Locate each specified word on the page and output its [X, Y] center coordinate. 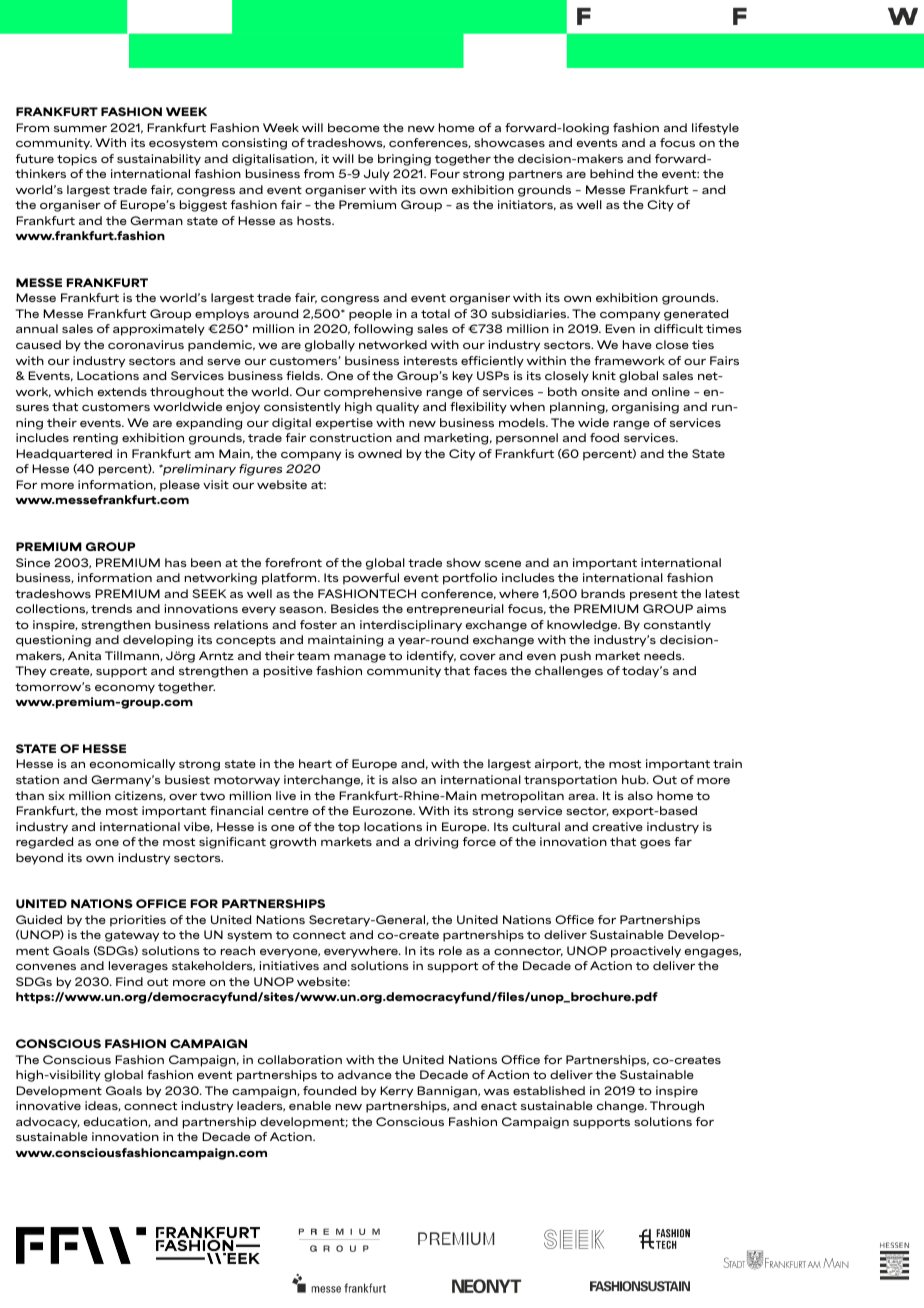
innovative [48, 1105]
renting [95, 439]
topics [77, 160]
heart [315, 763]
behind [612, 173]
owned [380, 453]
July [377, 175]
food [604, 437]
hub [635, 779]
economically [132, 765]
